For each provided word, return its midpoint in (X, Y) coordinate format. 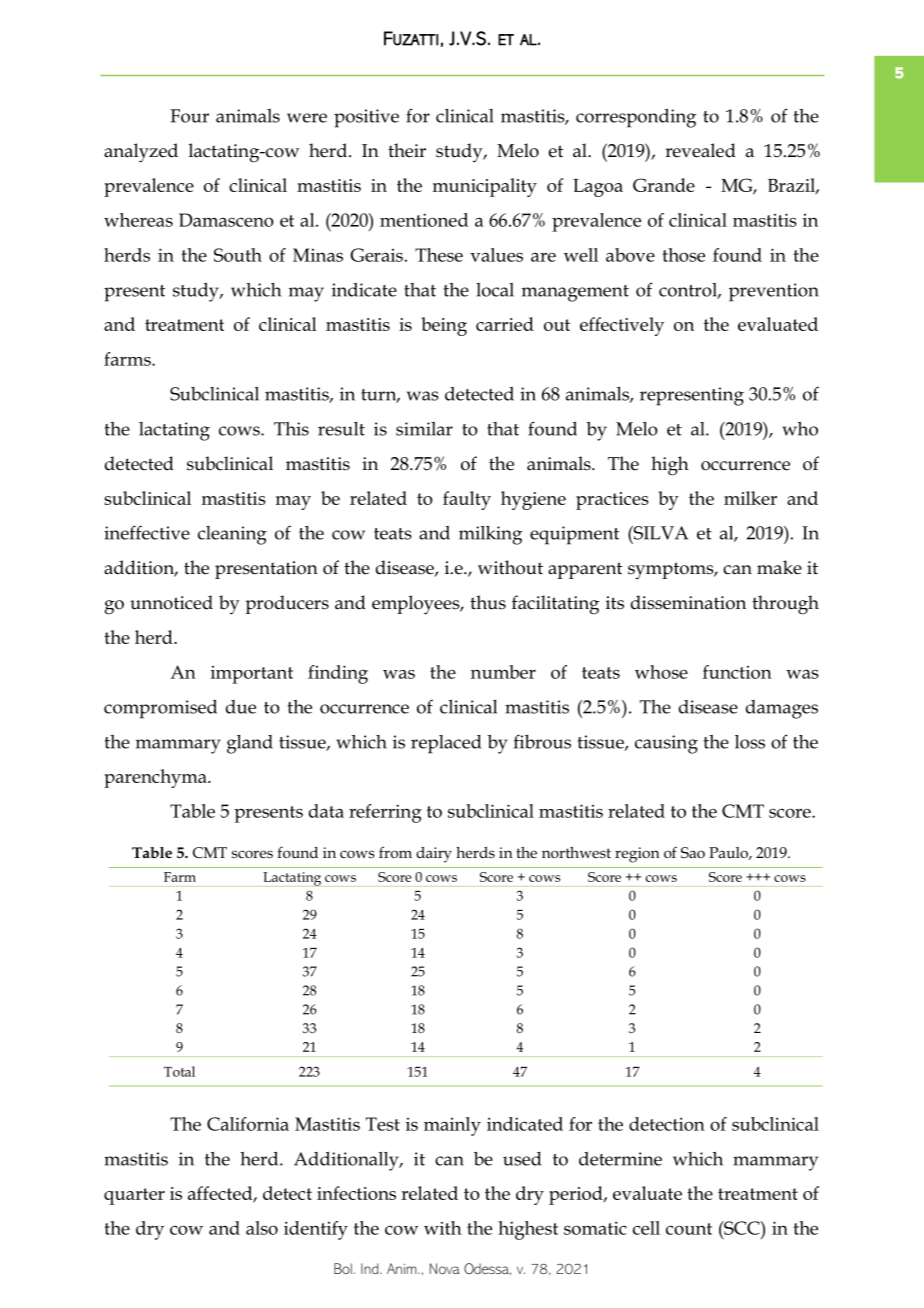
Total (179, 1071)
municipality (485, 187)
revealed (700, 150)
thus (488, 602)
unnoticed (171, 602)
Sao (693, 852)
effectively (622, 326)
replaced (446, 744)
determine (620, 1159)
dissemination (688, 602)
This (291, 429)
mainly (452, 1126)
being (444, 326)
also (262, 1228)
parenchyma (156, 778)
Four (189, 116)
